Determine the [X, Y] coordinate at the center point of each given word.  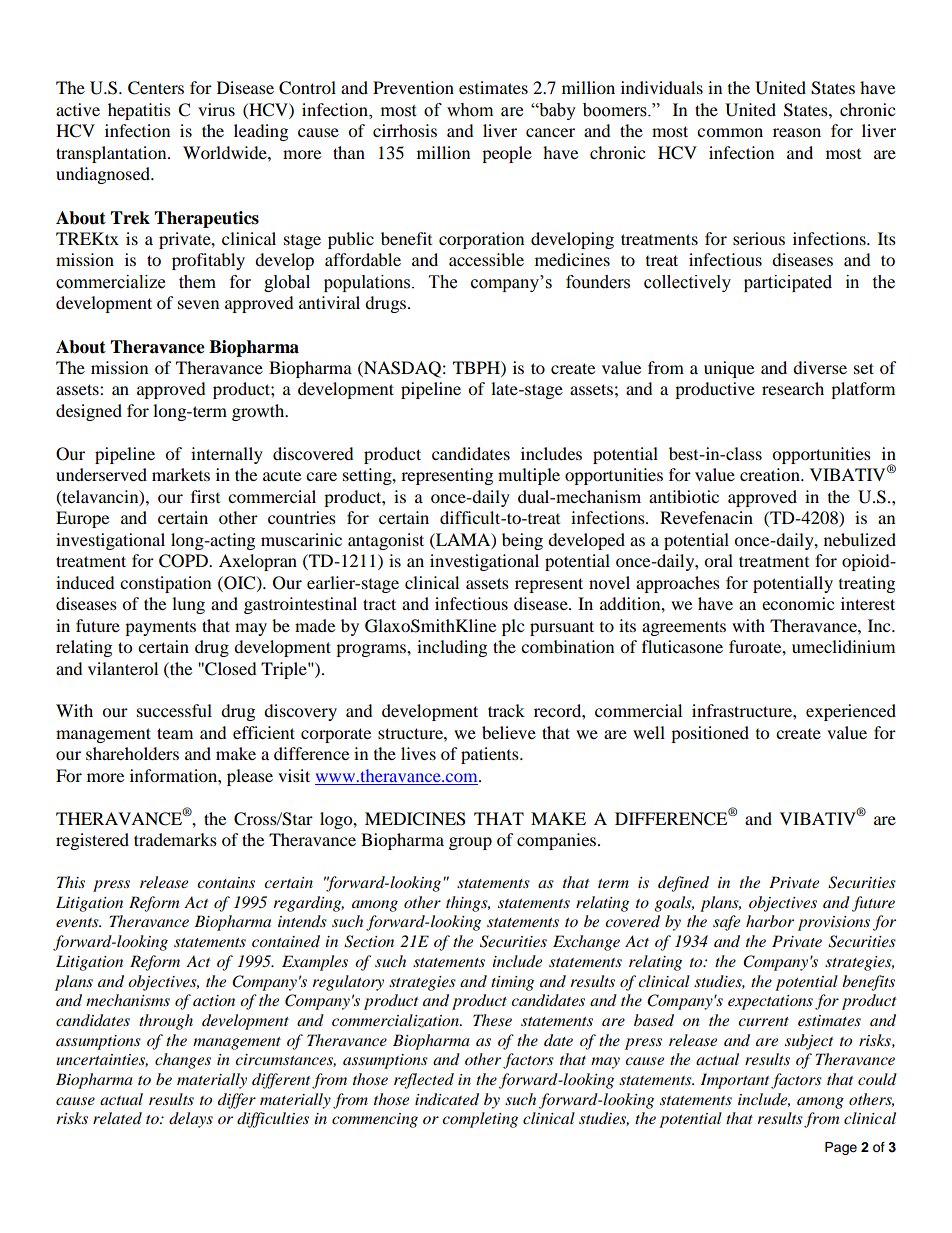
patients [491, 755]
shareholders [132, 753]
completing [480, 1120]
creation [771, 474]
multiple [529, 476]
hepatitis [139, 111]
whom [470, 110]
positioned [710, 734]
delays [191, 1120]
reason [797, 132]
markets [181, 474]
